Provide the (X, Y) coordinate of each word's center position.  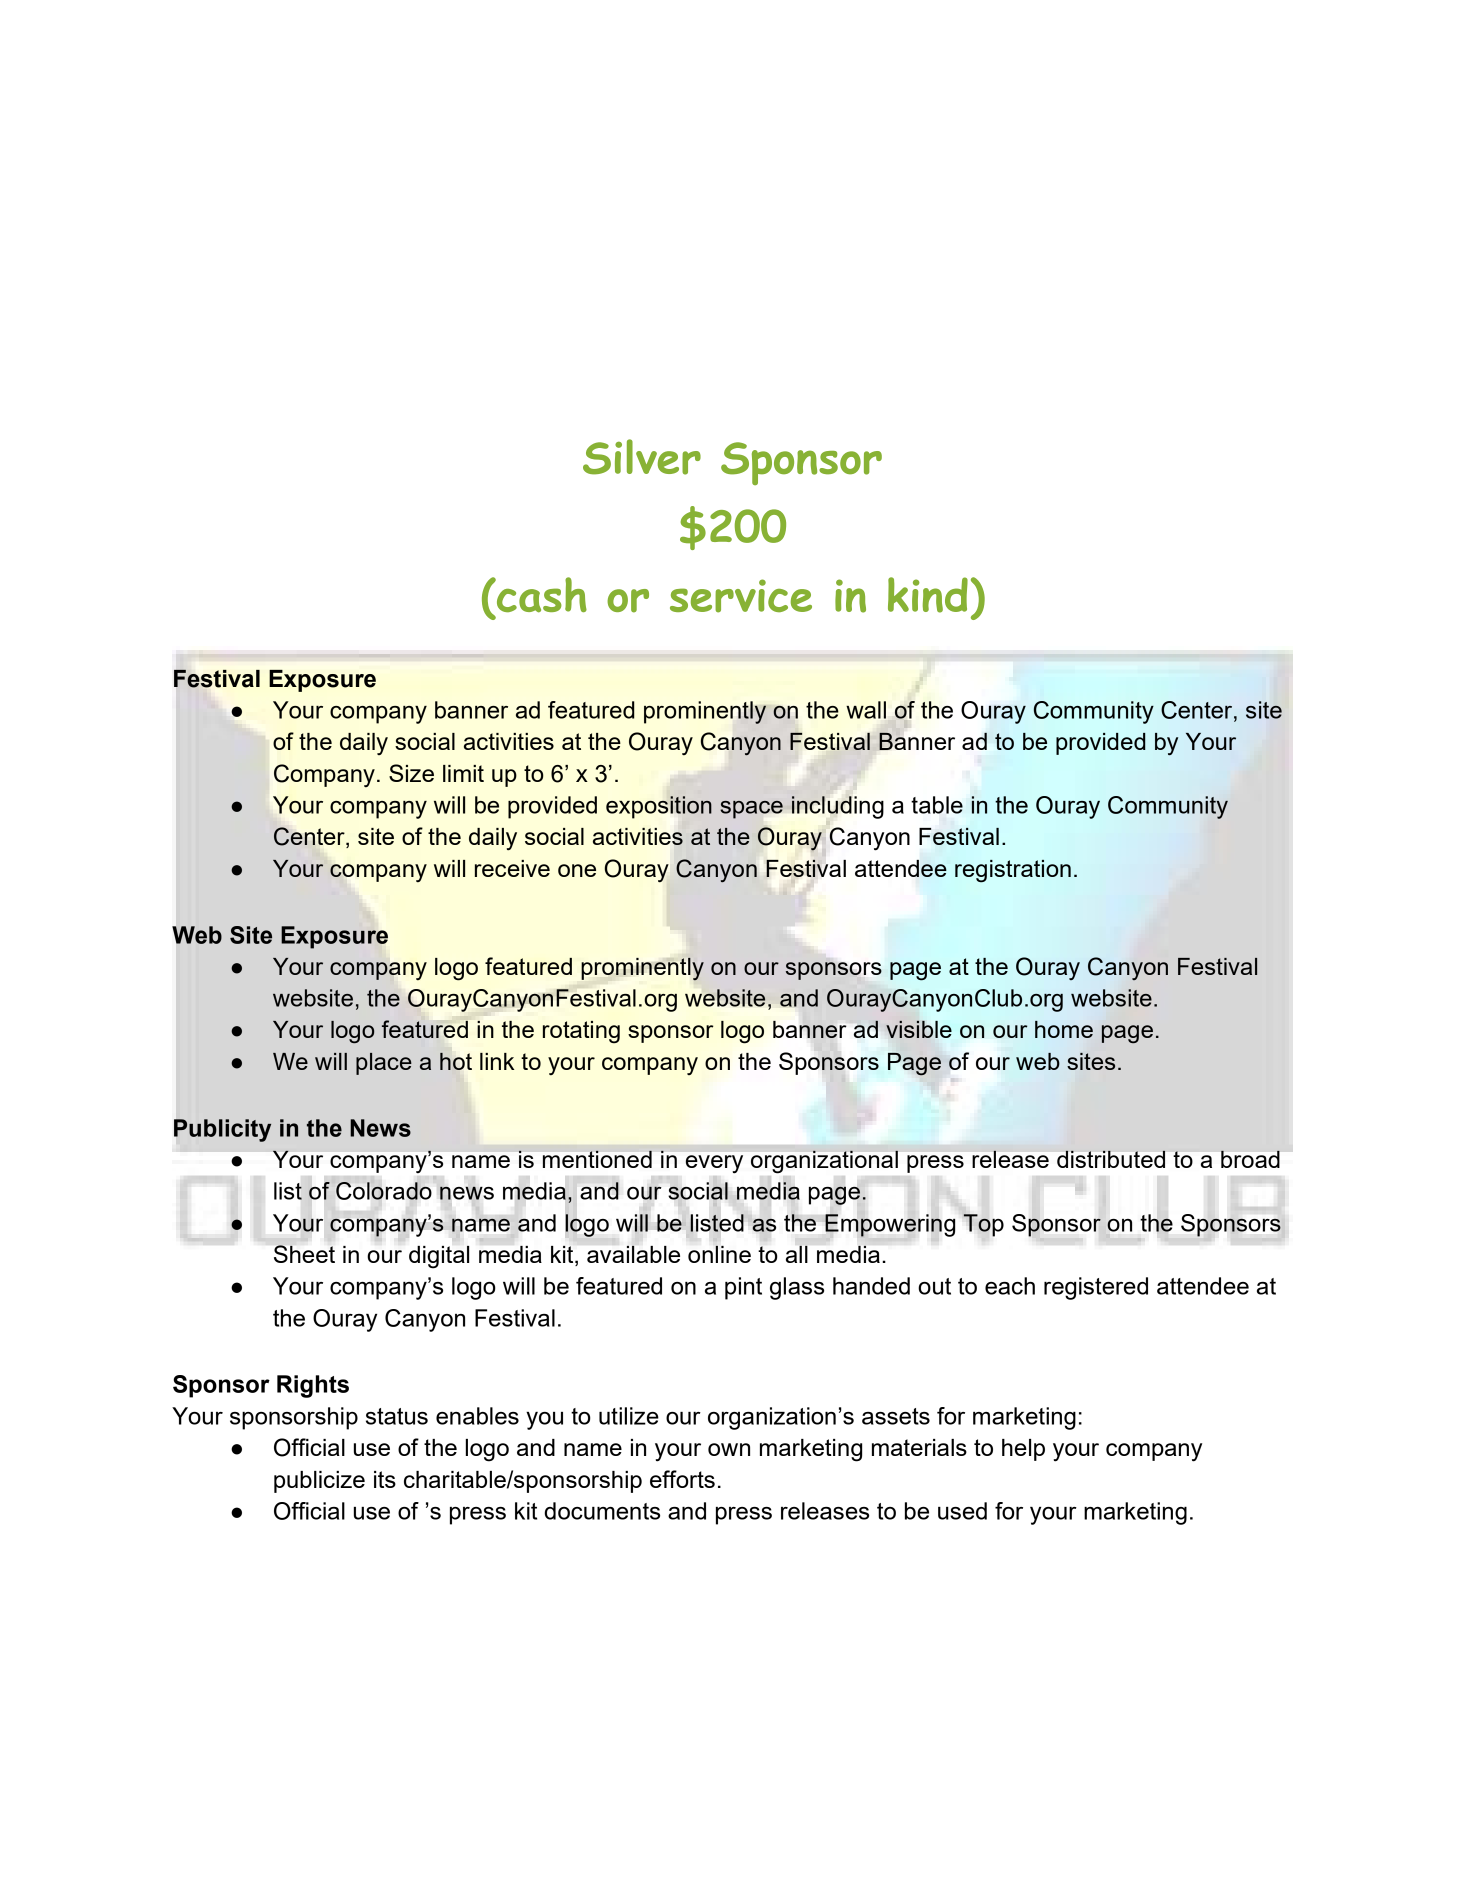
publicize (319, 1482)
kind (928, 595)
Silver (642, 457)
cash (540, 595)
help (1023, 1450)
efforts (682, 1479)
